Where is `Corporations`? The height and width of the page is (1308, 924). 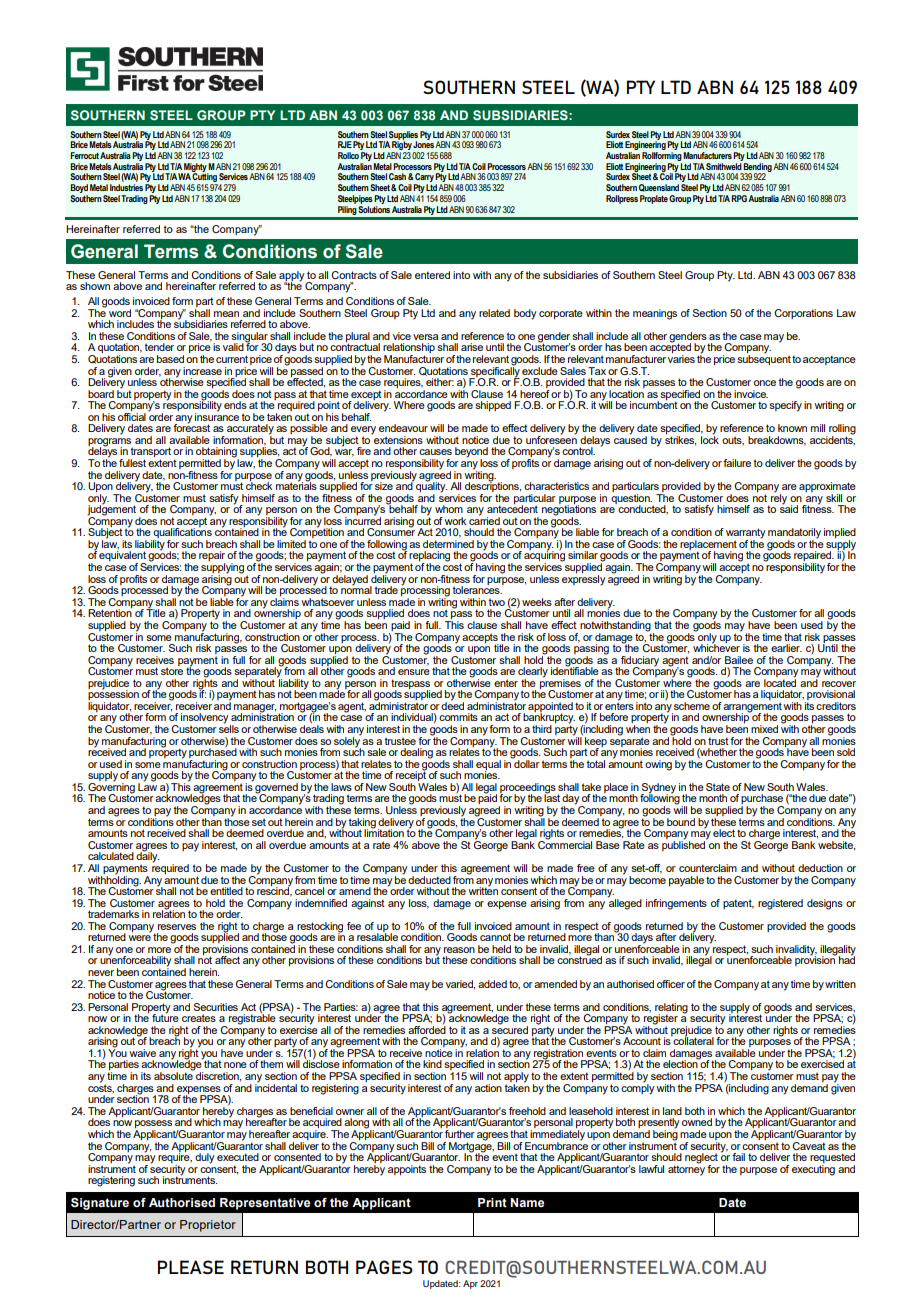 Corporations is located at coordinates (803, 314).
